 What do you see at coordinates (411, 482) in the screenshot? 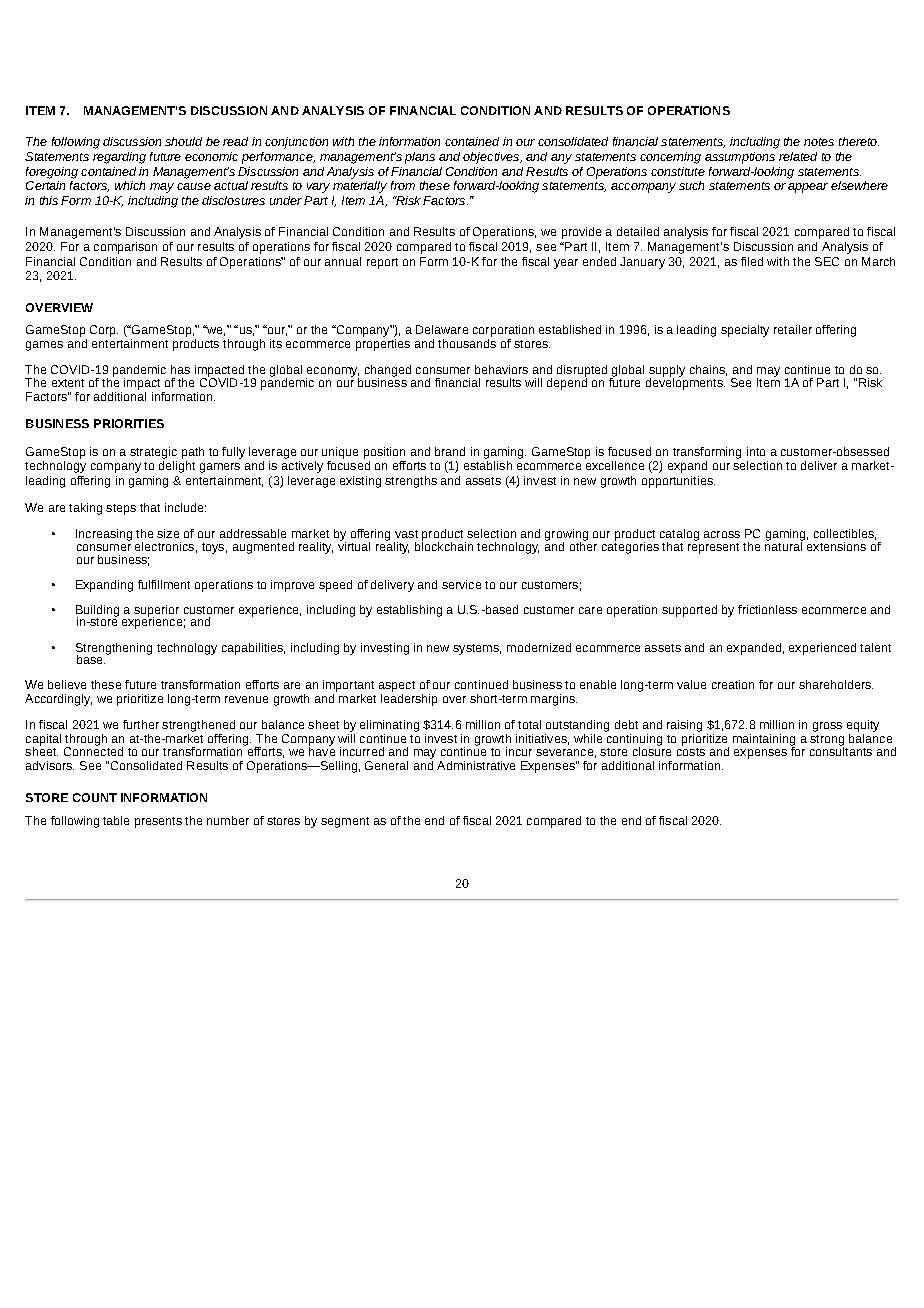
I see `strengths` at bounding box center [411, 482].
